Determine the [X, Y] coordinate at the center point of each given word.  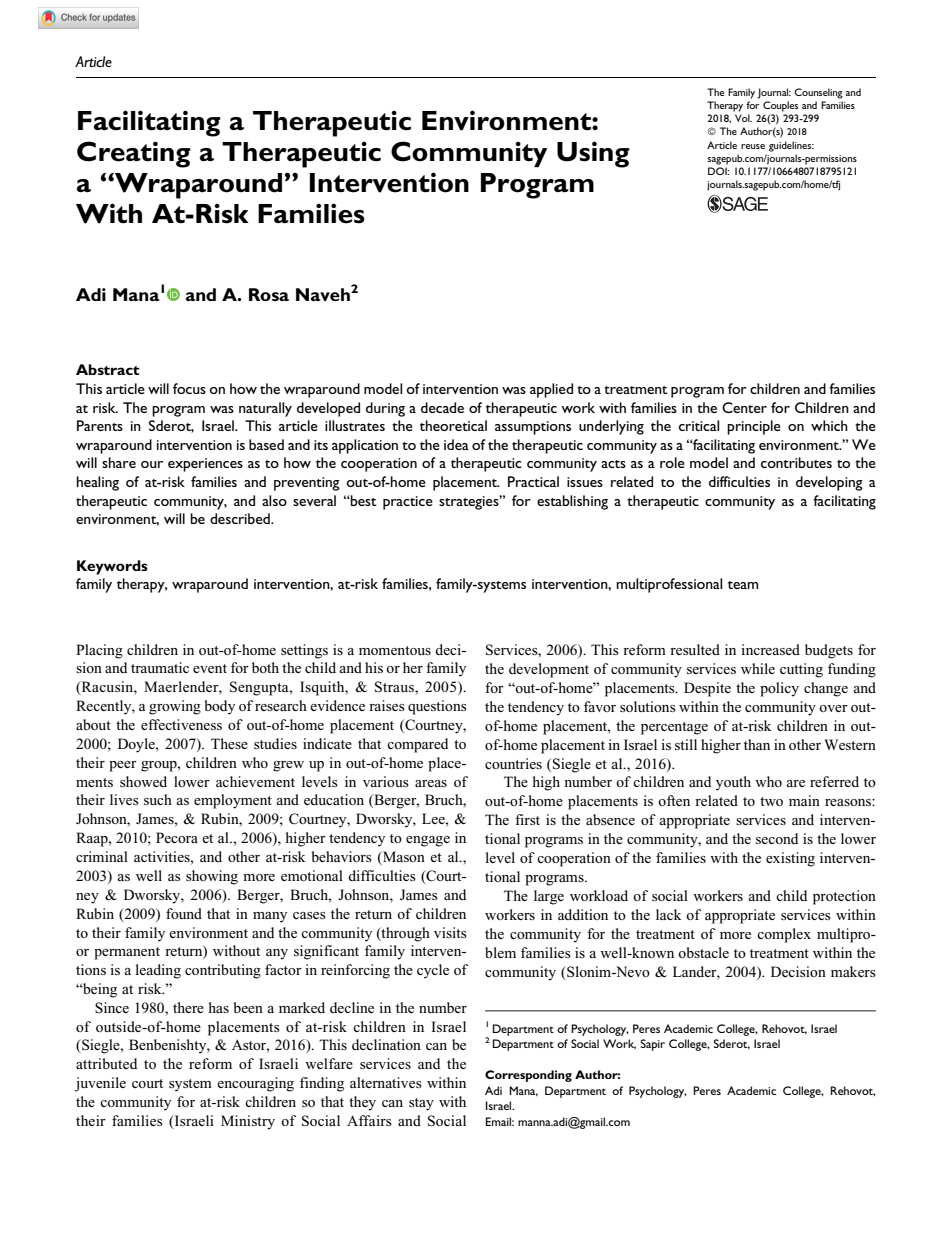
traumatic [160, 667]
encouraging [255, 1084]
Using [593, 154]
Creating [134, 154]
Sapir [652, 1045]
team [743, 585]
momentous [395, 650]
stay [421, 1104]
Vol [743, 118]
